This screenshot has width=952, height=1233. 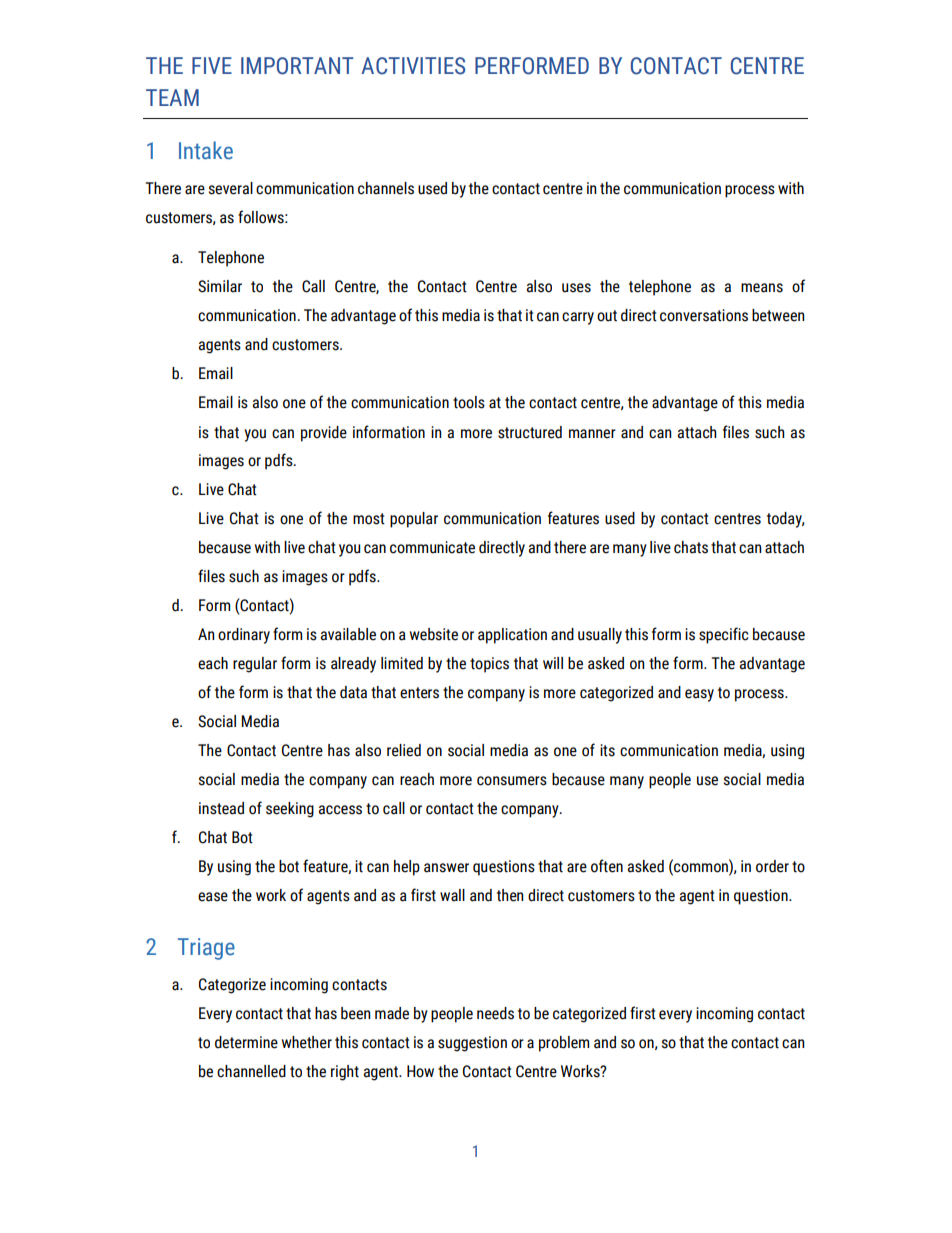 I want to click on provide, so click(x=324, y=434).
